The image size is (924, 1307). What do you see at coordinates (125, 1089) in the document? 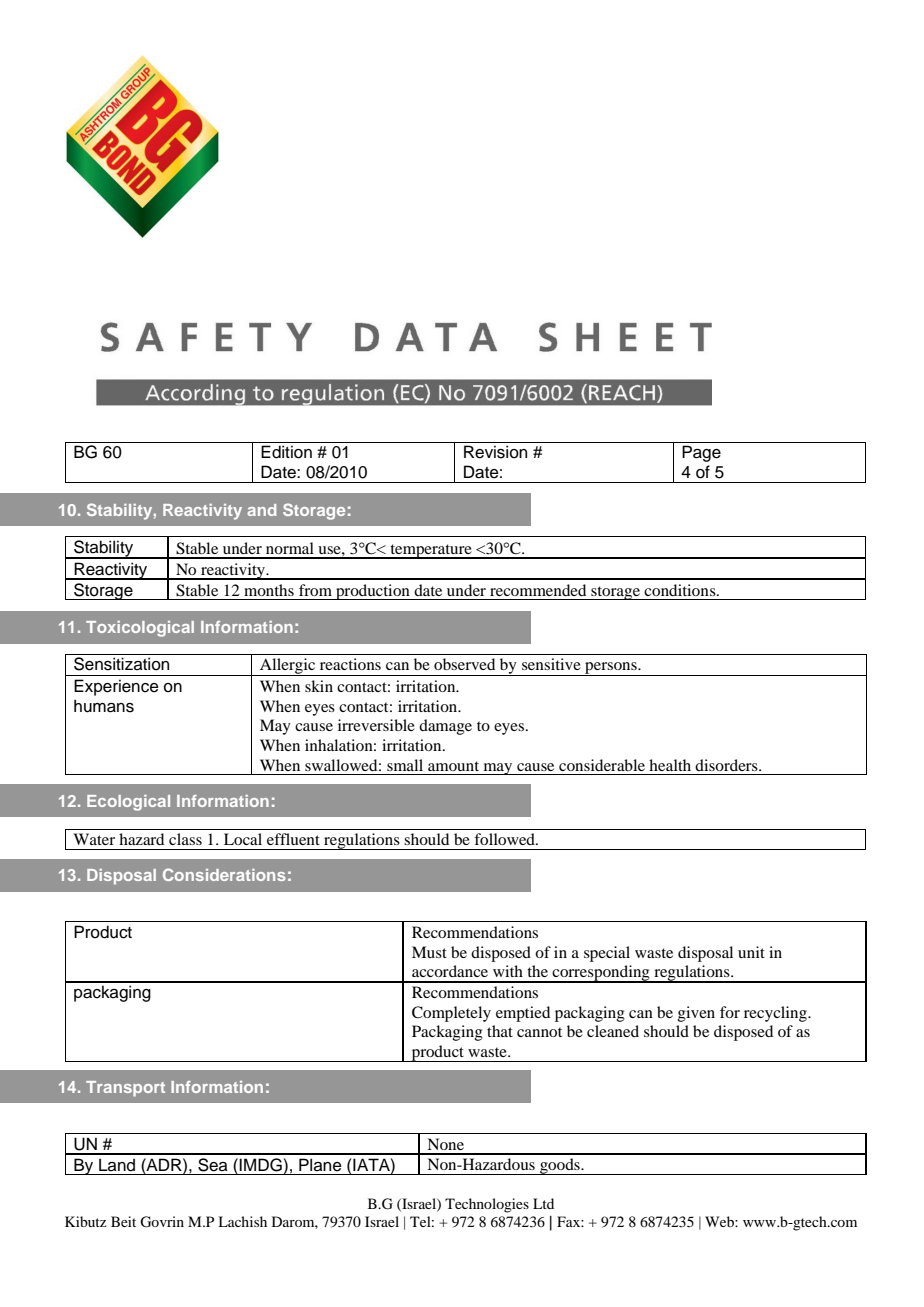
I see `Transport` at bounding box center [125, 1089].
